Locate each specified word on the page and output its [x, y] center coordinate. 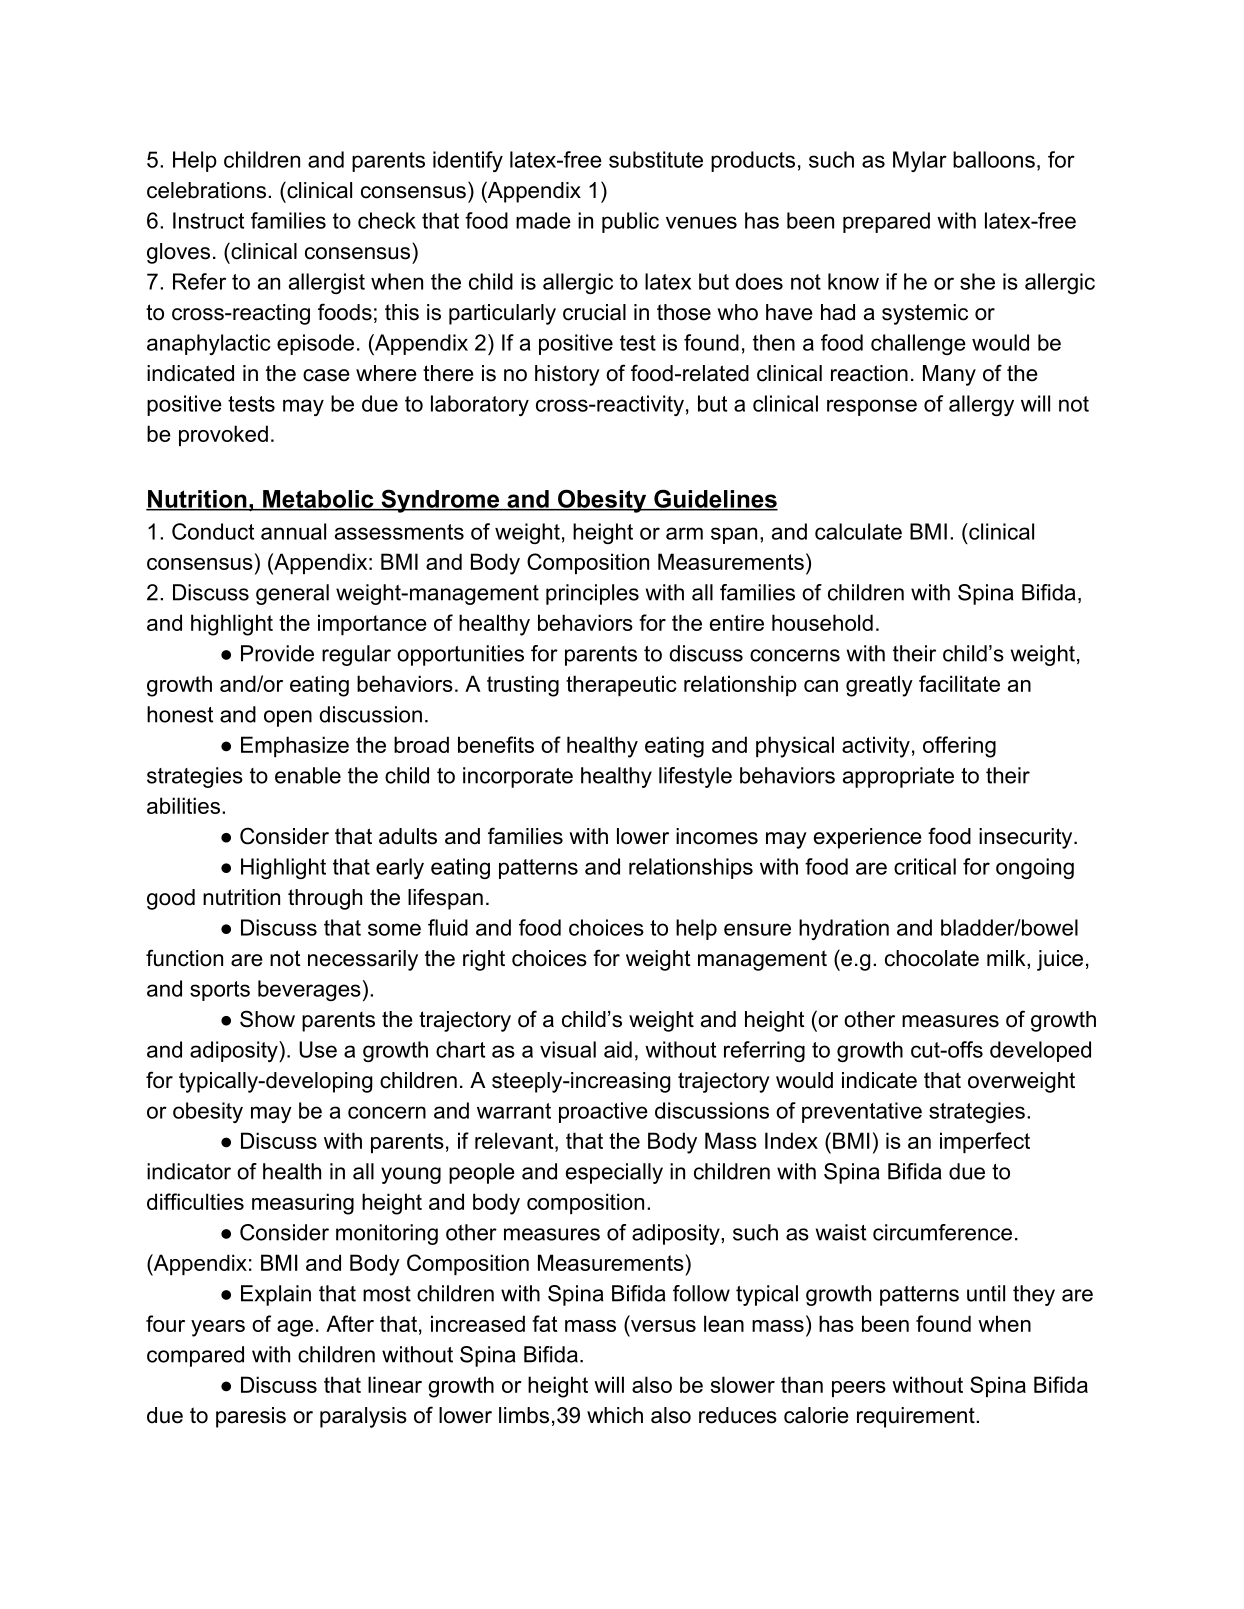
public [630, 222]
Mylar [920, 161]
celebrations [206, 190]
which [615, 1415]
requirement [917, 1417]
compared [195, 1356]
